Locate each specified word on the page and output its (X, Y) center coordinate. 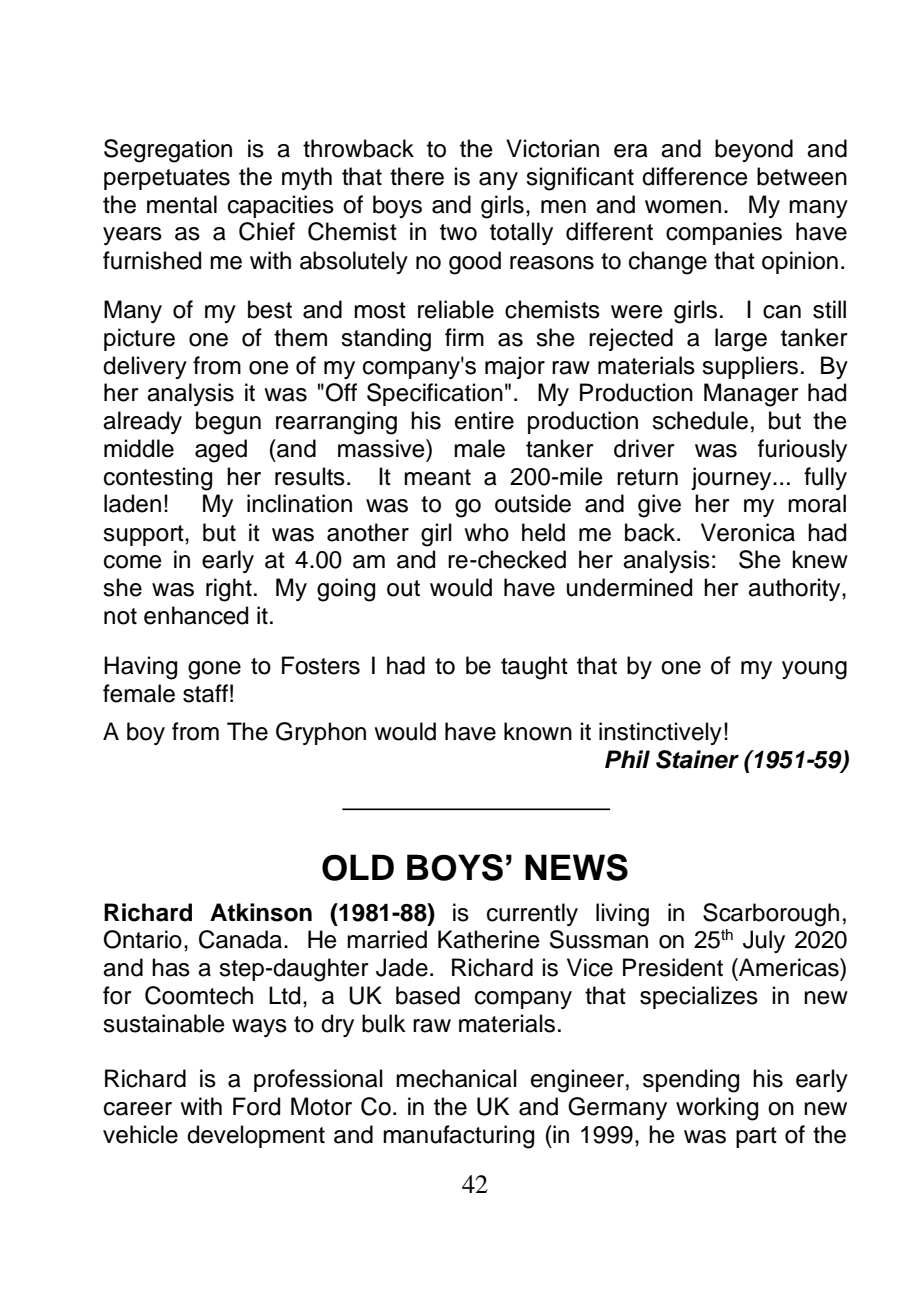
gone (214, 670)
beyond (754, 150)
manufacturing (458, 1137)
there (417, 176)
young (814, 670)
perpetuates (167, 179)
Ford (256, 1106)
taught (534, 668)
